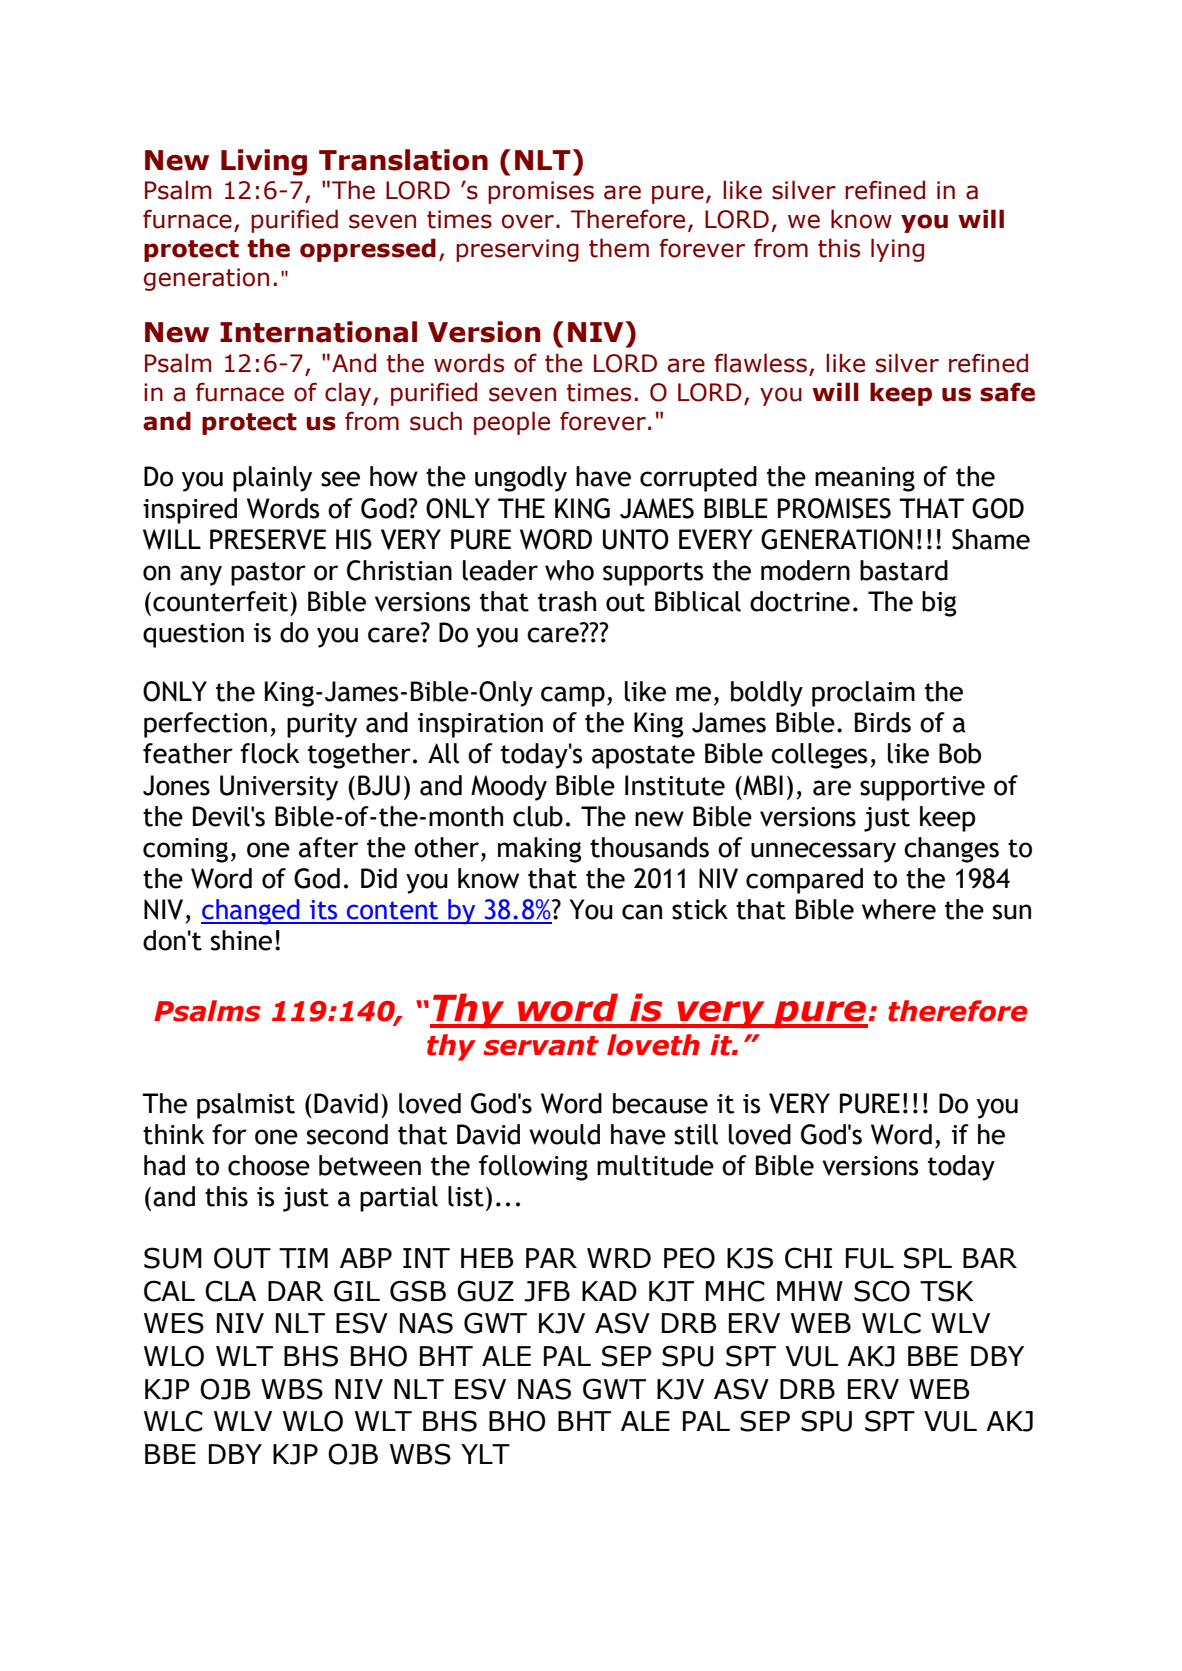  I want to click on Birds, so click(883, 722).
